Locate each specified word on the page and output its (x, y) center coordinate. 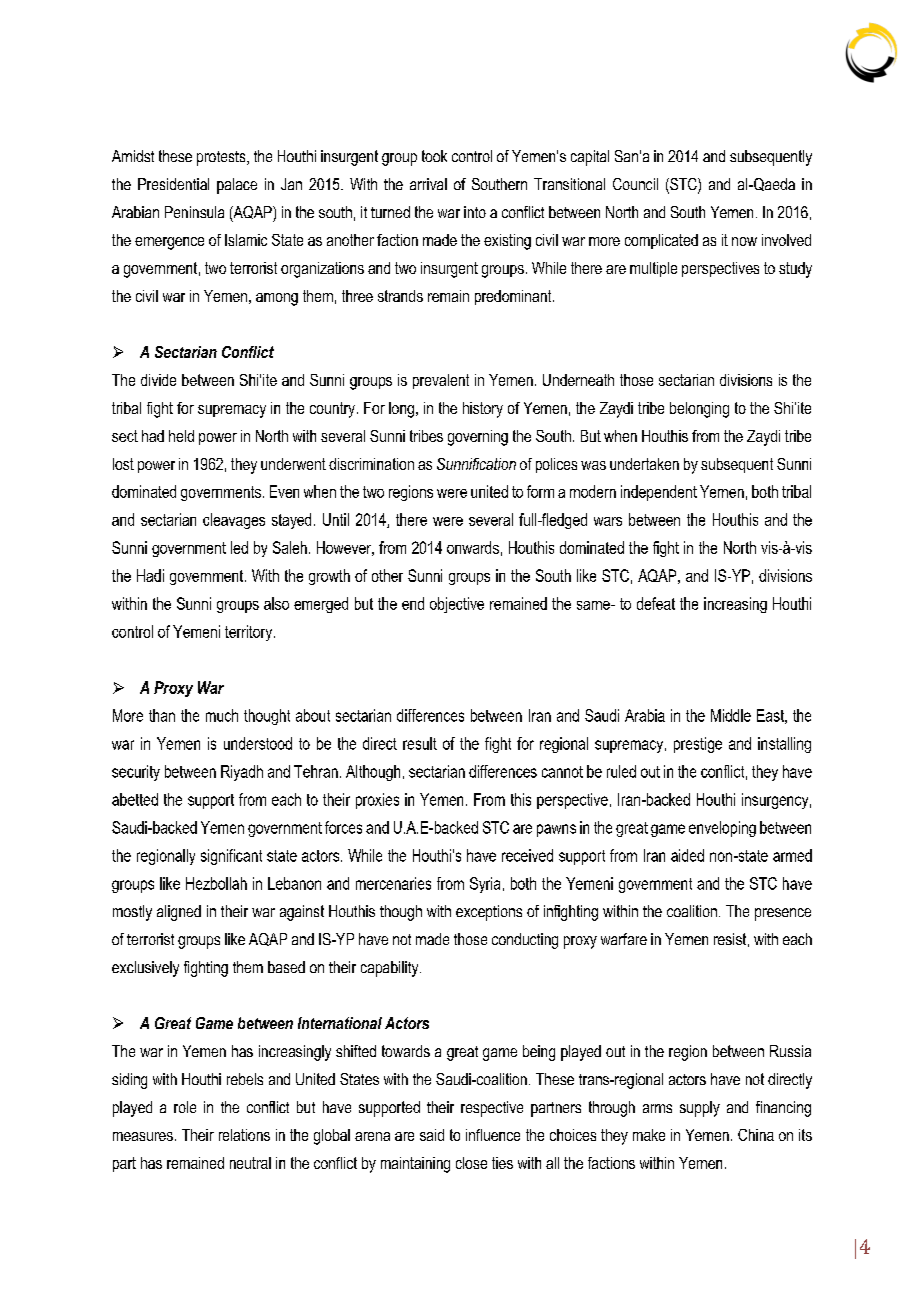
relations (244, 1135)
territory (250, 633)
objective (457, 605)
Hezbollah (216, 883)
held (181, 436)
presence (783, 914)
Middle (731, 715)
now (744, 241)
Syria (485, 885)
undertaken (644, 464)
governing (478, 438)
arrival (428, 184)
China (756, 1135)
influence (493, 1135)
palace (237, 186)
